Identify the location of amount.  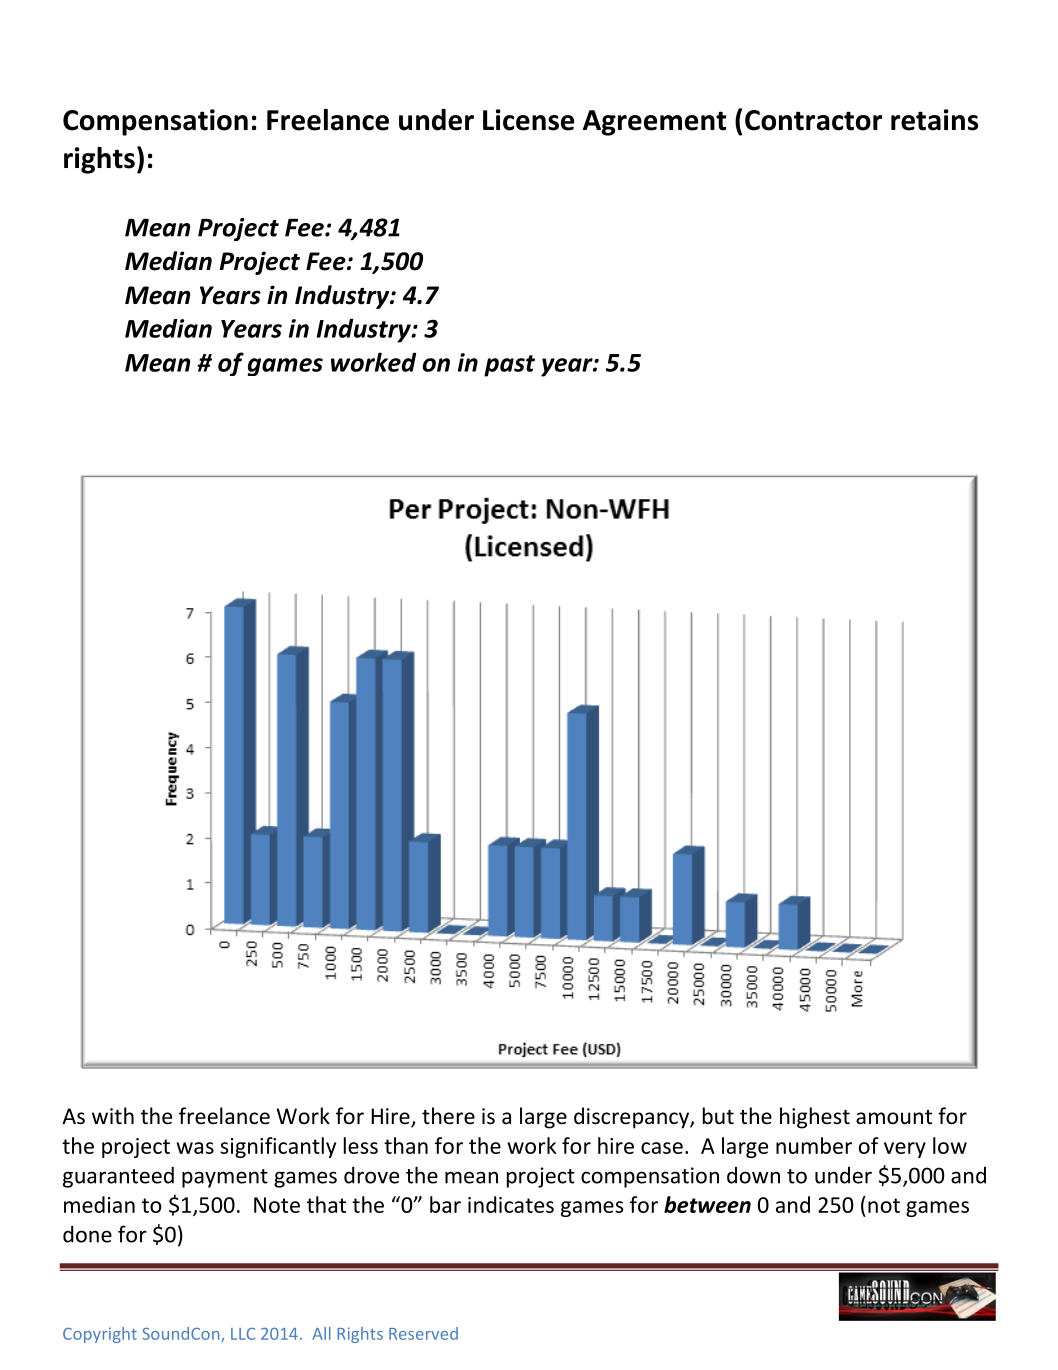
(894, 1117).
